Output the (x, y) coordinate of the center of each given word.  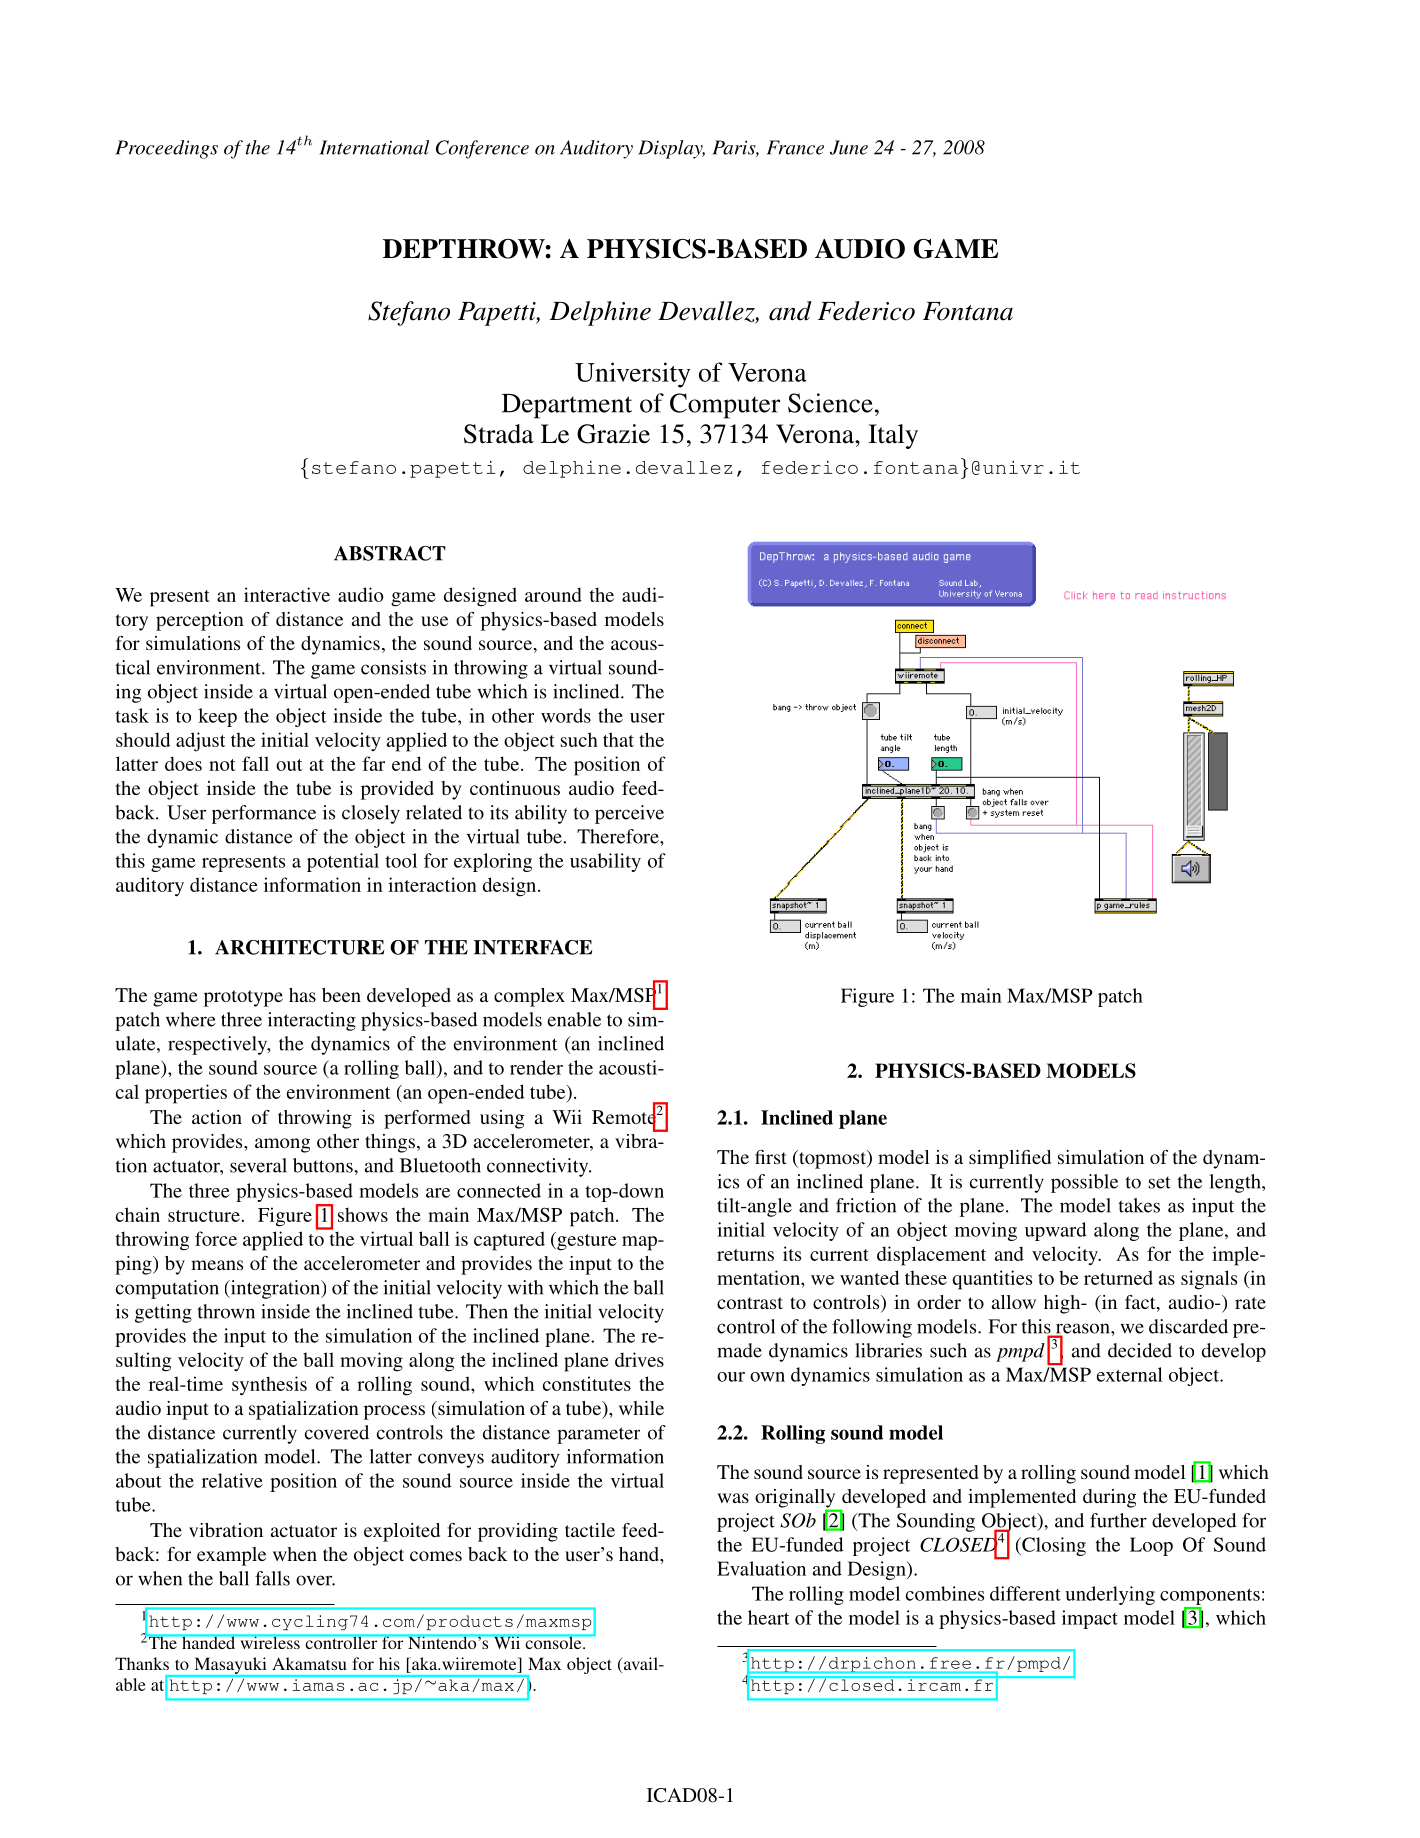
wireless (270, 1641)
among (282, 1145)
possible (1084, 1183)
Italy (893, 436)
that (618, 739)
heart (769, 1617)
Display (671, 149)
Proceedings (167, 149)
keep (217, 717)
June (849, 147)
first (771, 1157)
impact (1090, 1619)
